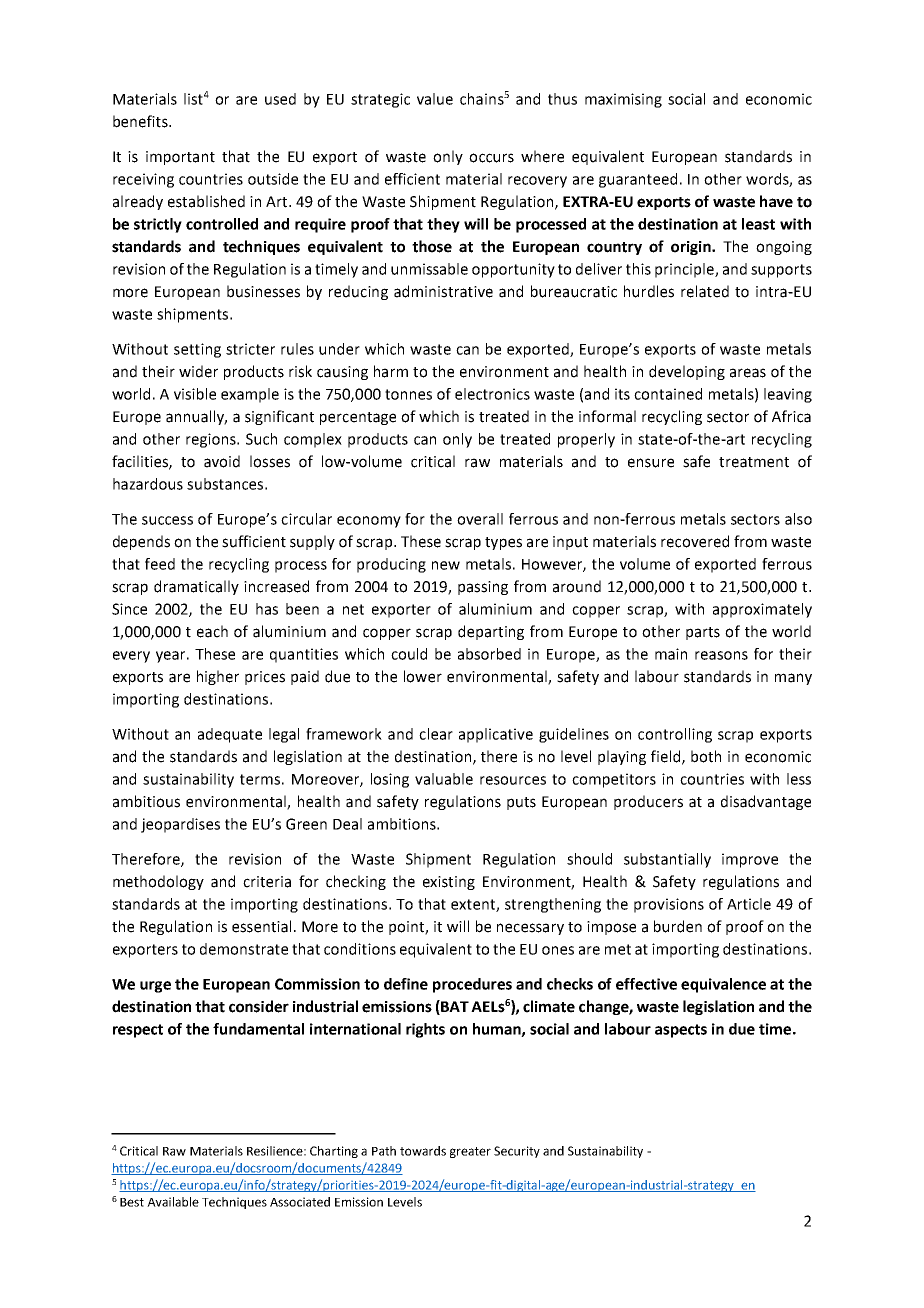 This page has width=924, height=1308. Describe the element at coordinates (754, 462) in the page. I see `treatment` at that location.
